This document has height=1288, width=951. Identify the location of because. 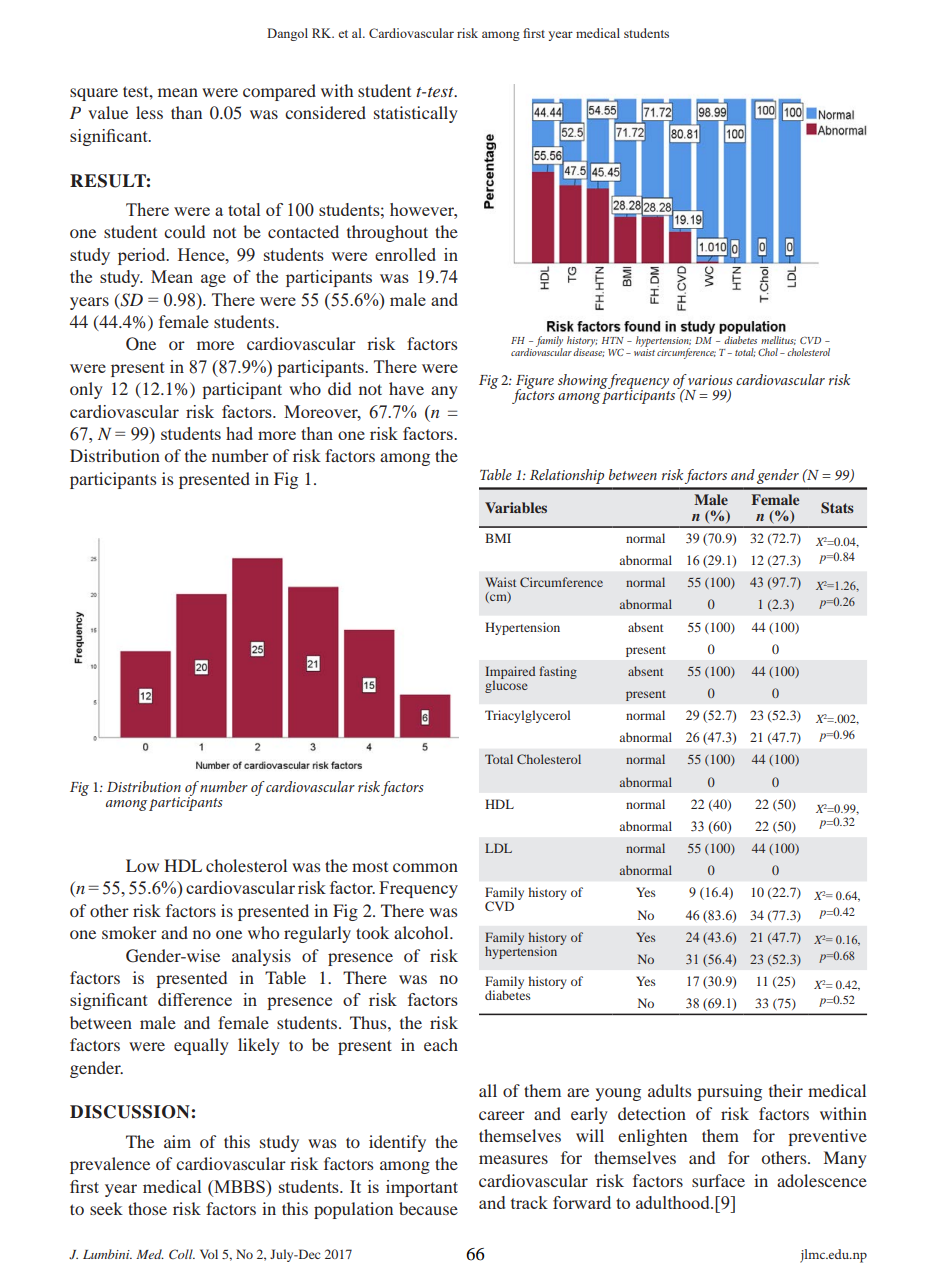
(428, 1208).
